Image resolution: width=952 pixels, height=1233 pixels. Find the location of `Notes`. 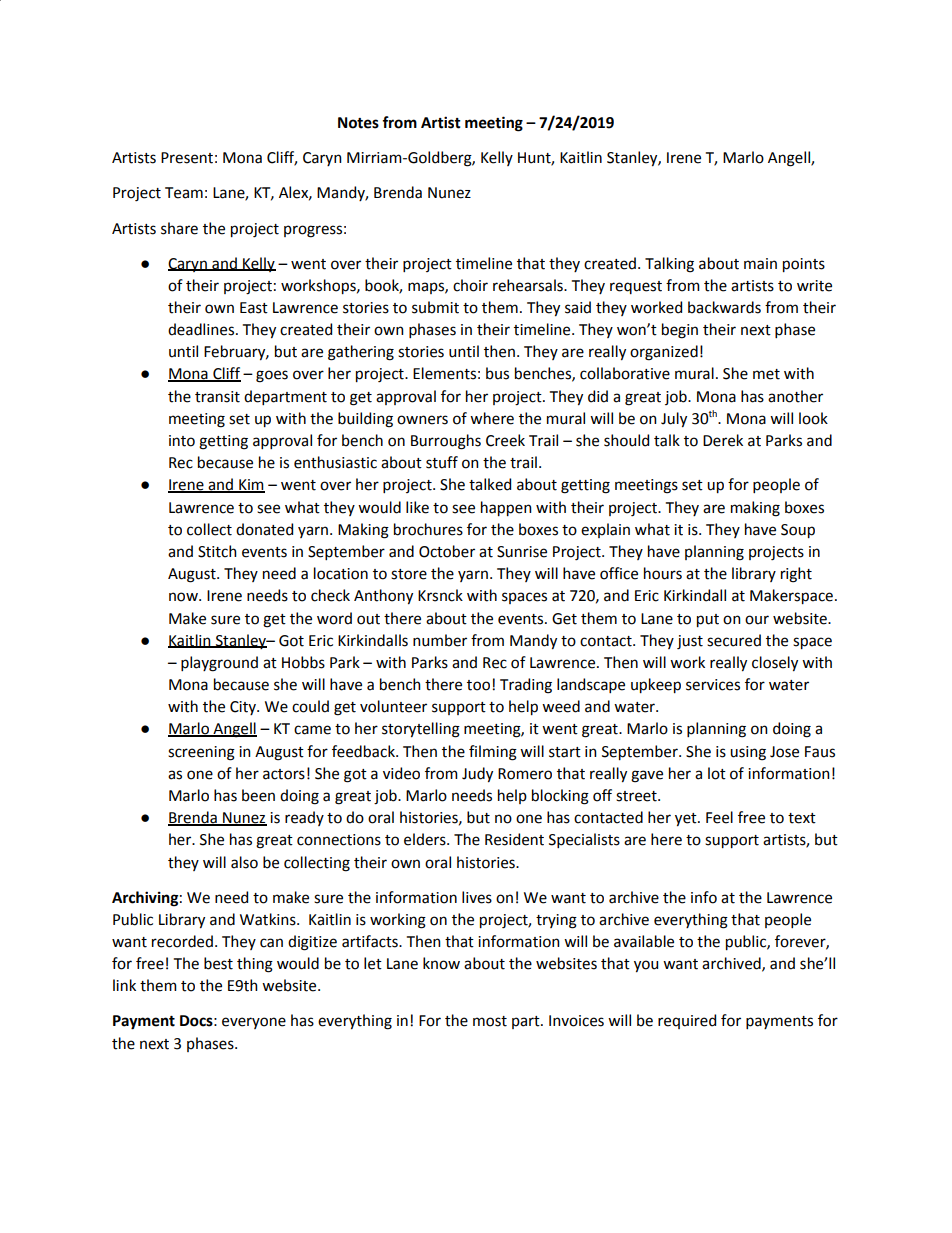

Notes is located at coordinates (358, 123).
